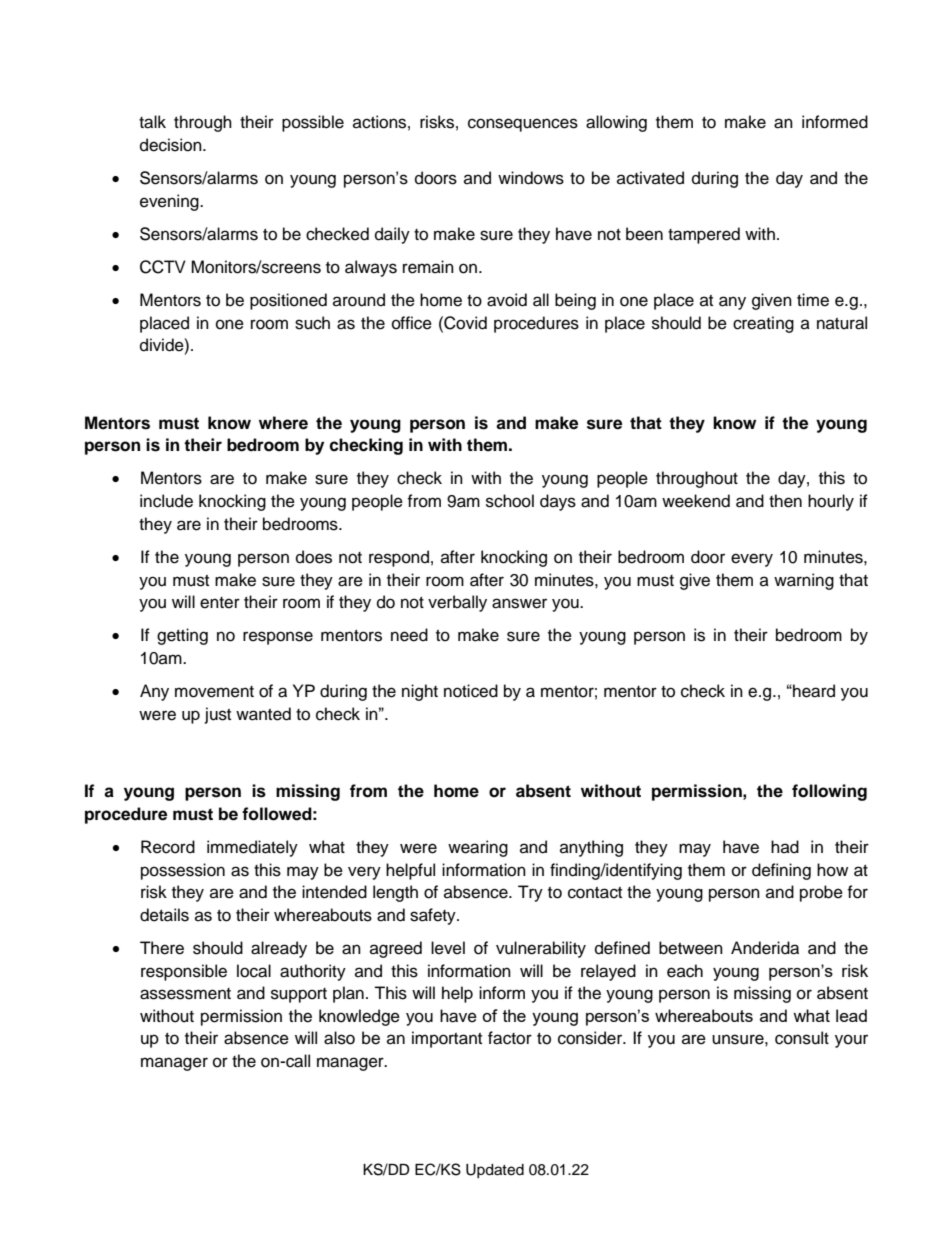 The width and height of the document is (952, 1233). I want to click on include, so click(166, 501).
